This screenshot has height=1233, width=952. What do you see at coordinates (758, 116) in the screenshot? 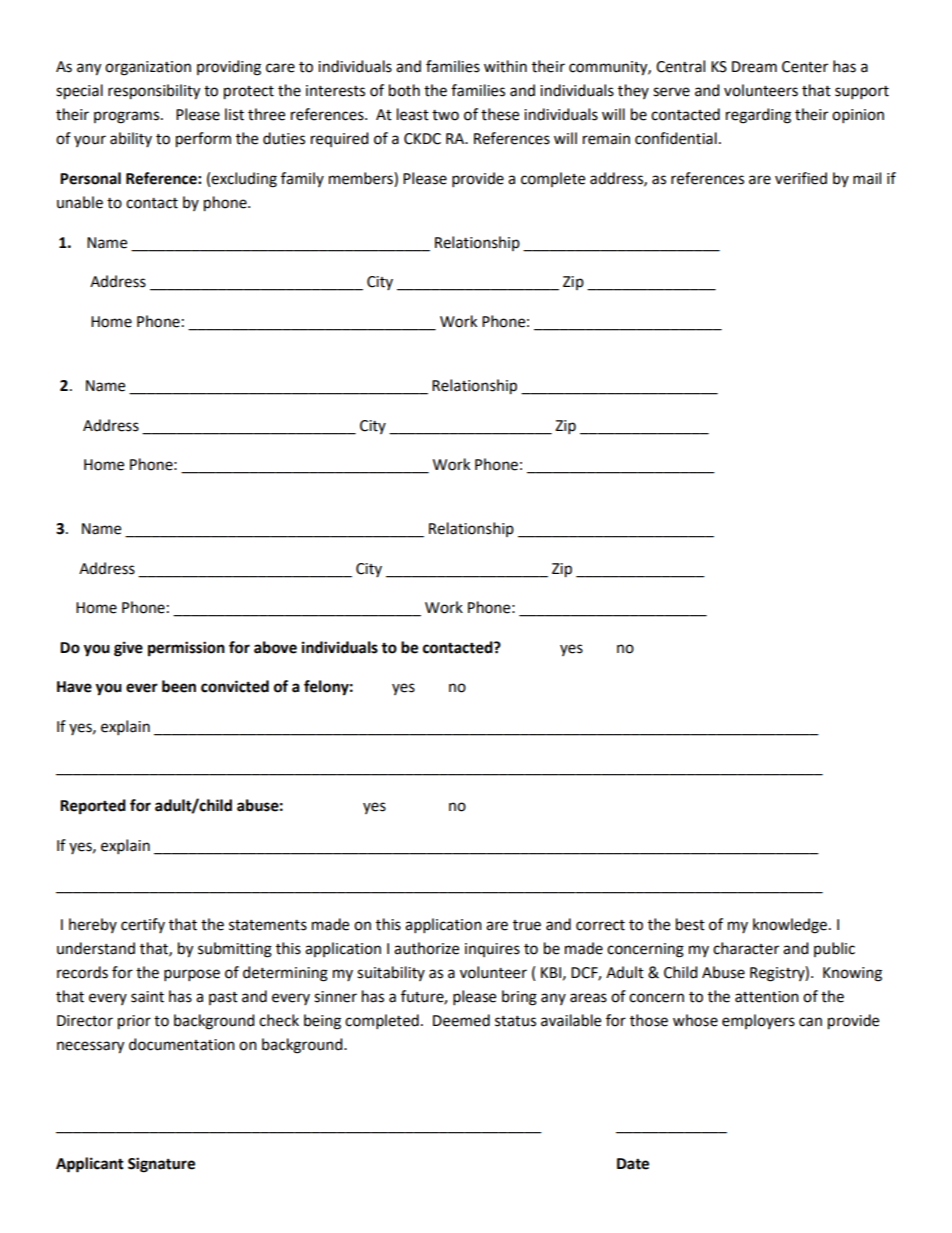
I see `regarding` at bounding box center [758, 116].
